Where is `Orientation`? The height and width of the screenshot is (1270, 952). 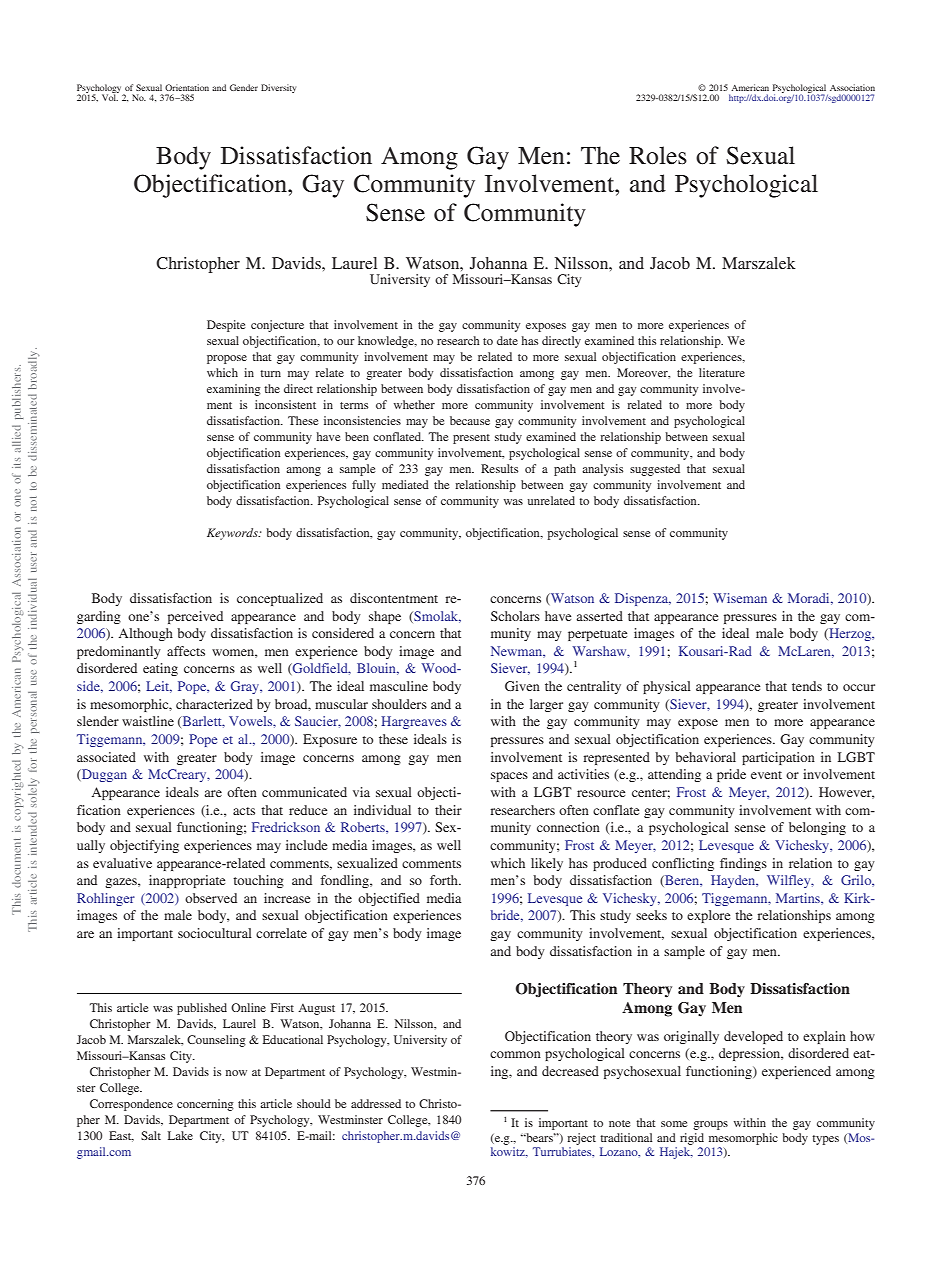 Orientation is located at coordinates (187, 87).
